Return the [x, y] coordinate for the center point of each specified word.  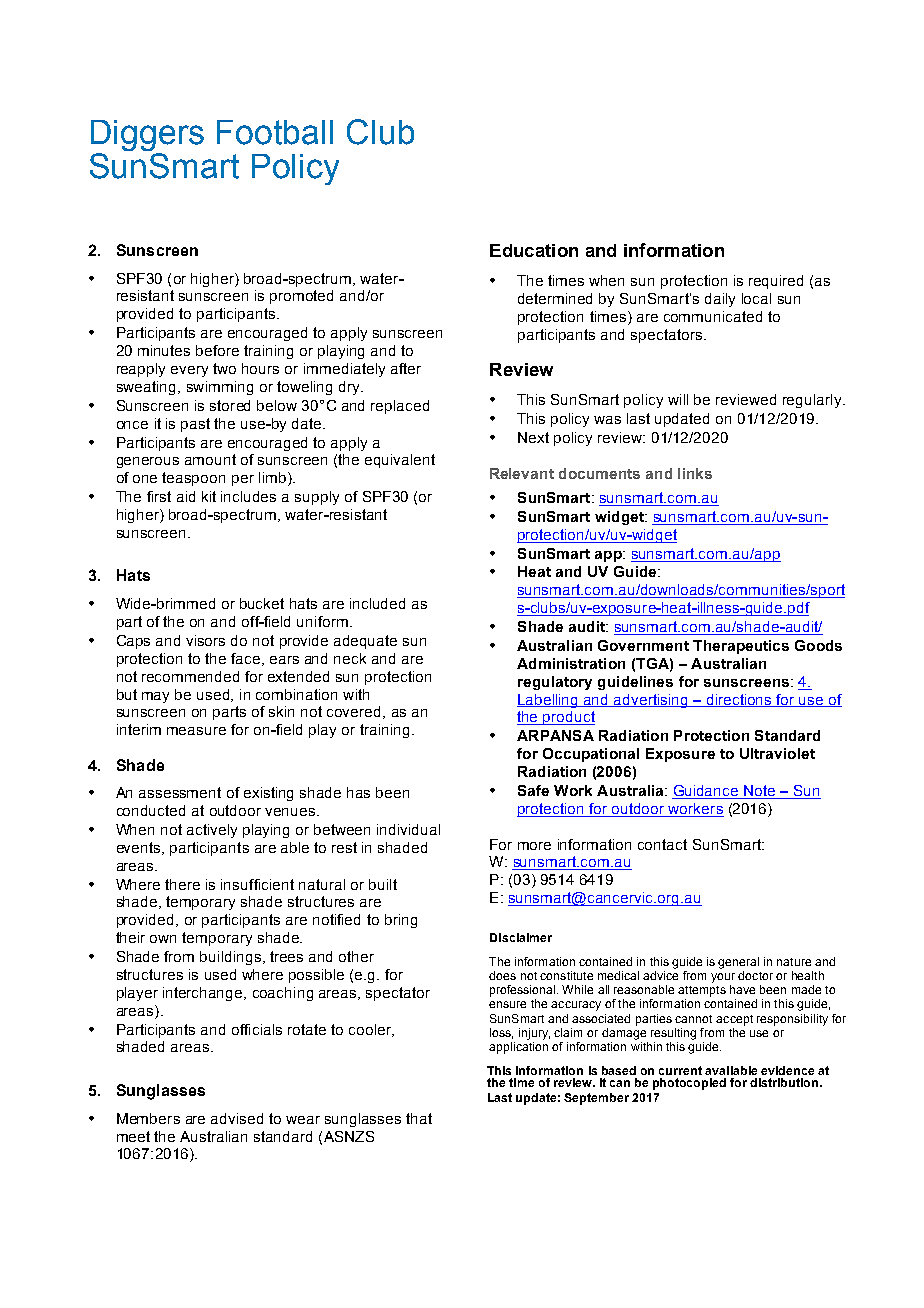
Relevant [522, 473]
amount [210, 459]
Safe [533, 790]
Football [275, 132]
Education [534, 250]
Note [760, 792]
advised [237, 1118]
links [695, 473]
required [776, 282]
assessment [180, 792]
